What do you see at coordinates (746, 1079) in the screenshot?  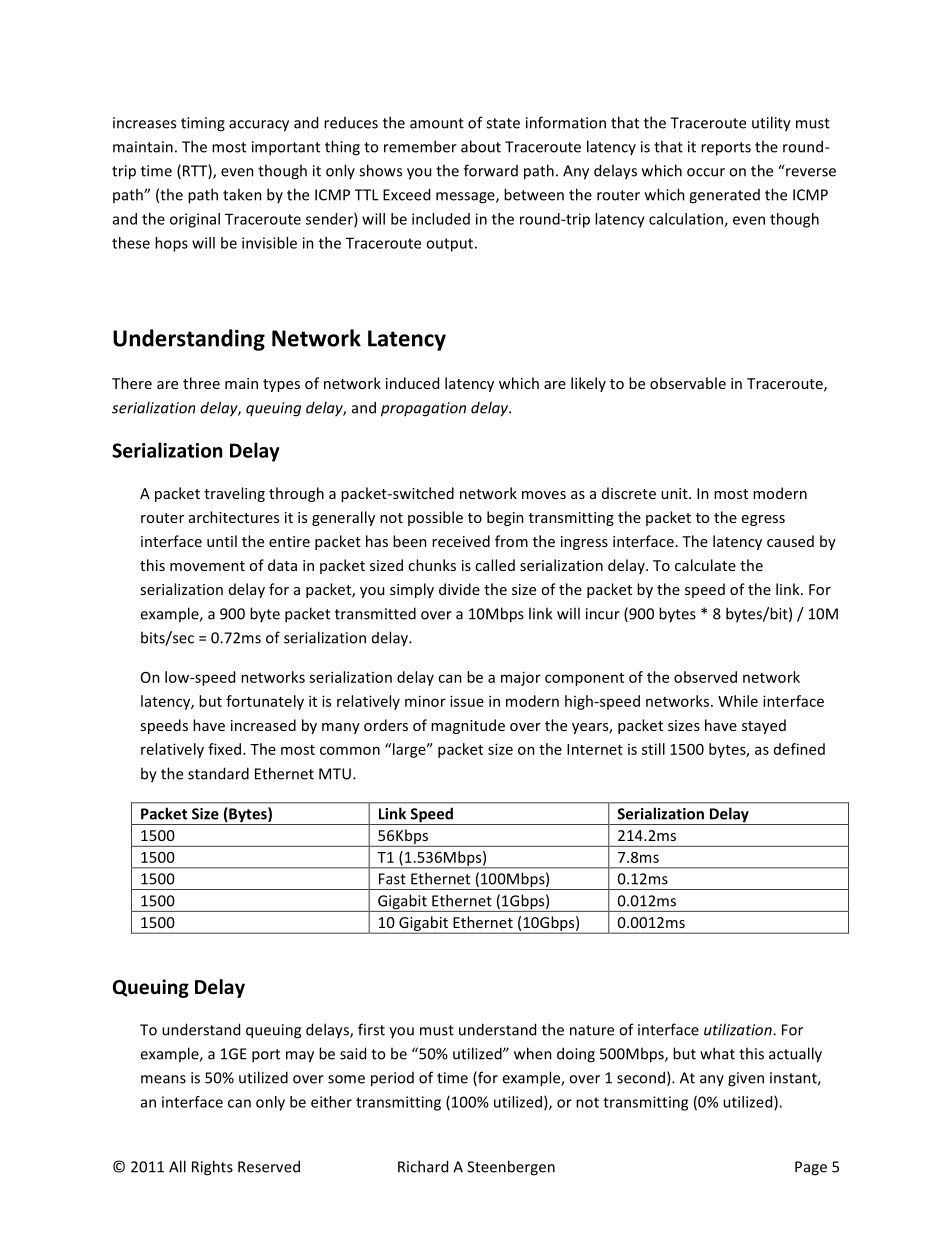 I see `given` at bounding box center [746, 1079].
